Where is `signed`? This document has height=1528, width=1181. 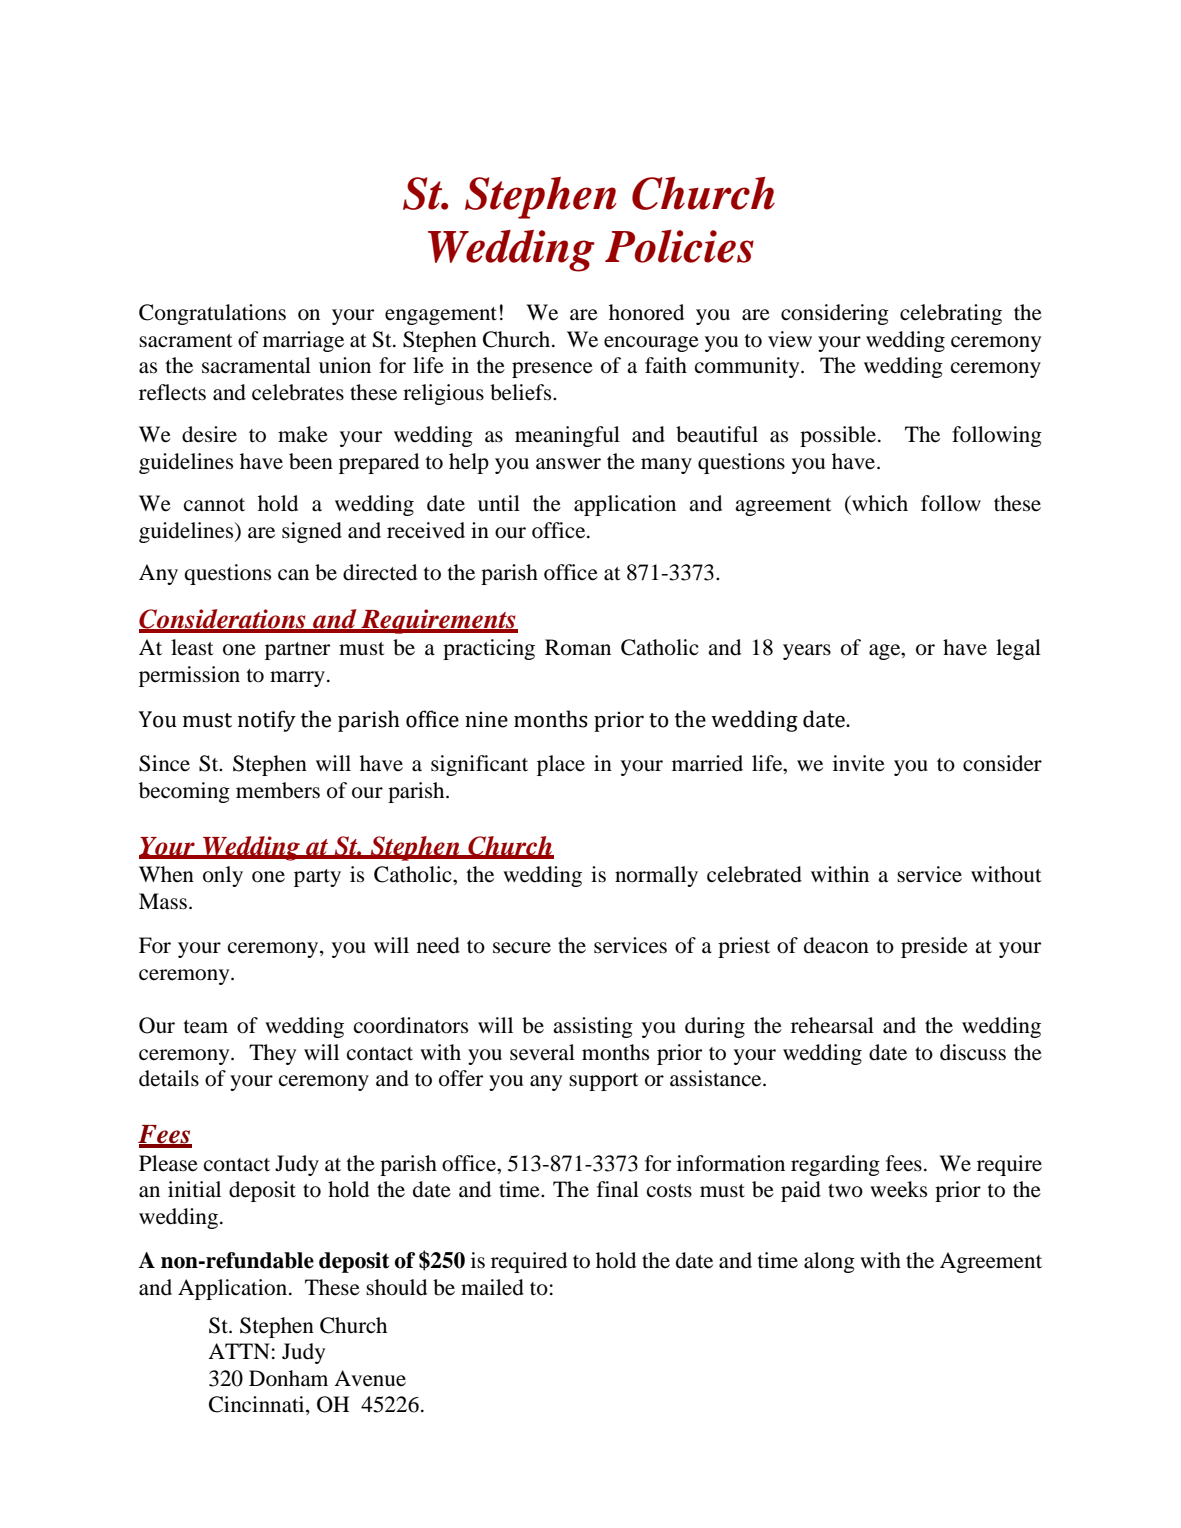
signed is located at coordinates (312, 532).
